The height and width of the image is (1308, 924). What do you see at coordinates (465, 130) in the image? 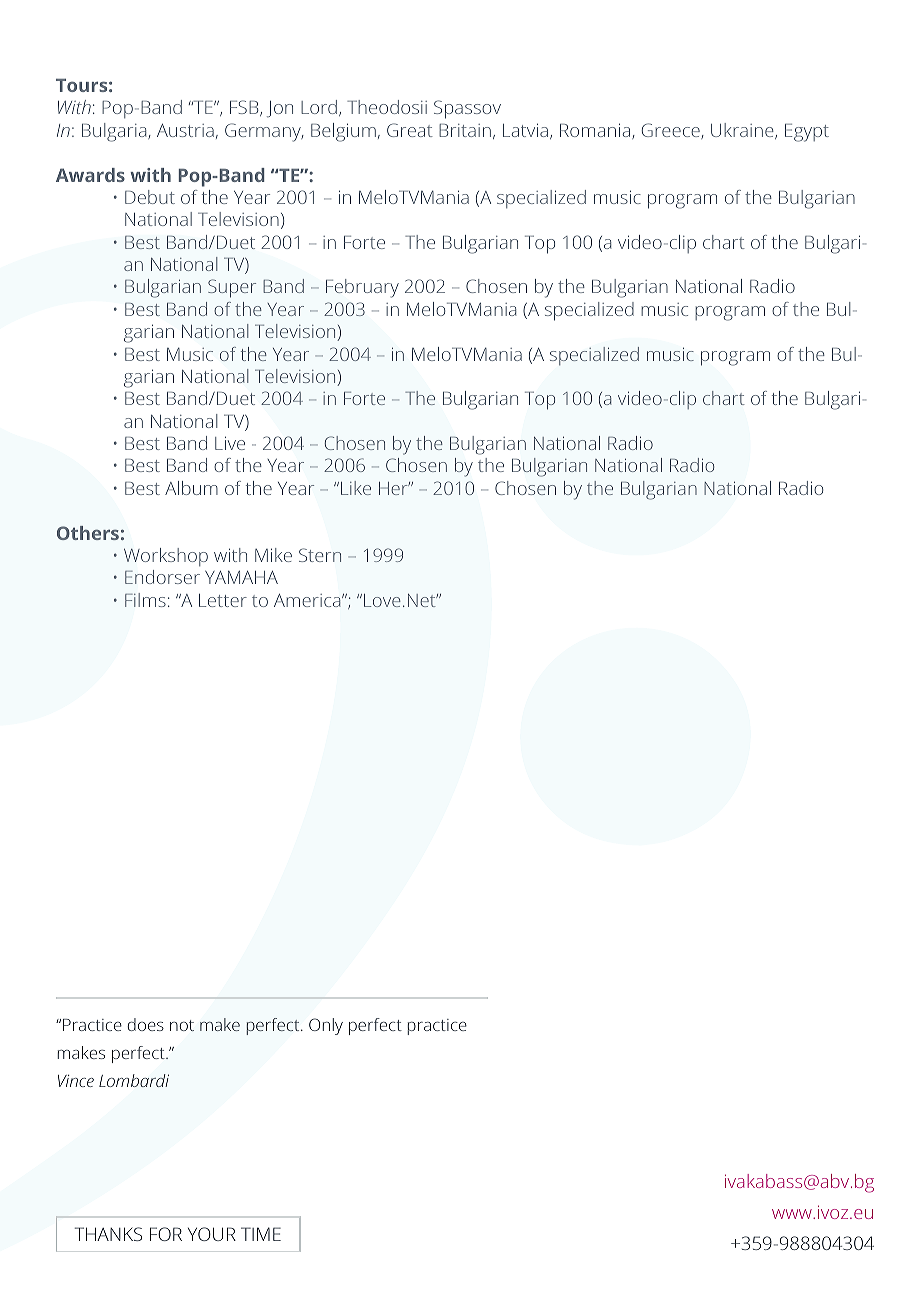
I see `Britain` at bounding box center [465, 130].
